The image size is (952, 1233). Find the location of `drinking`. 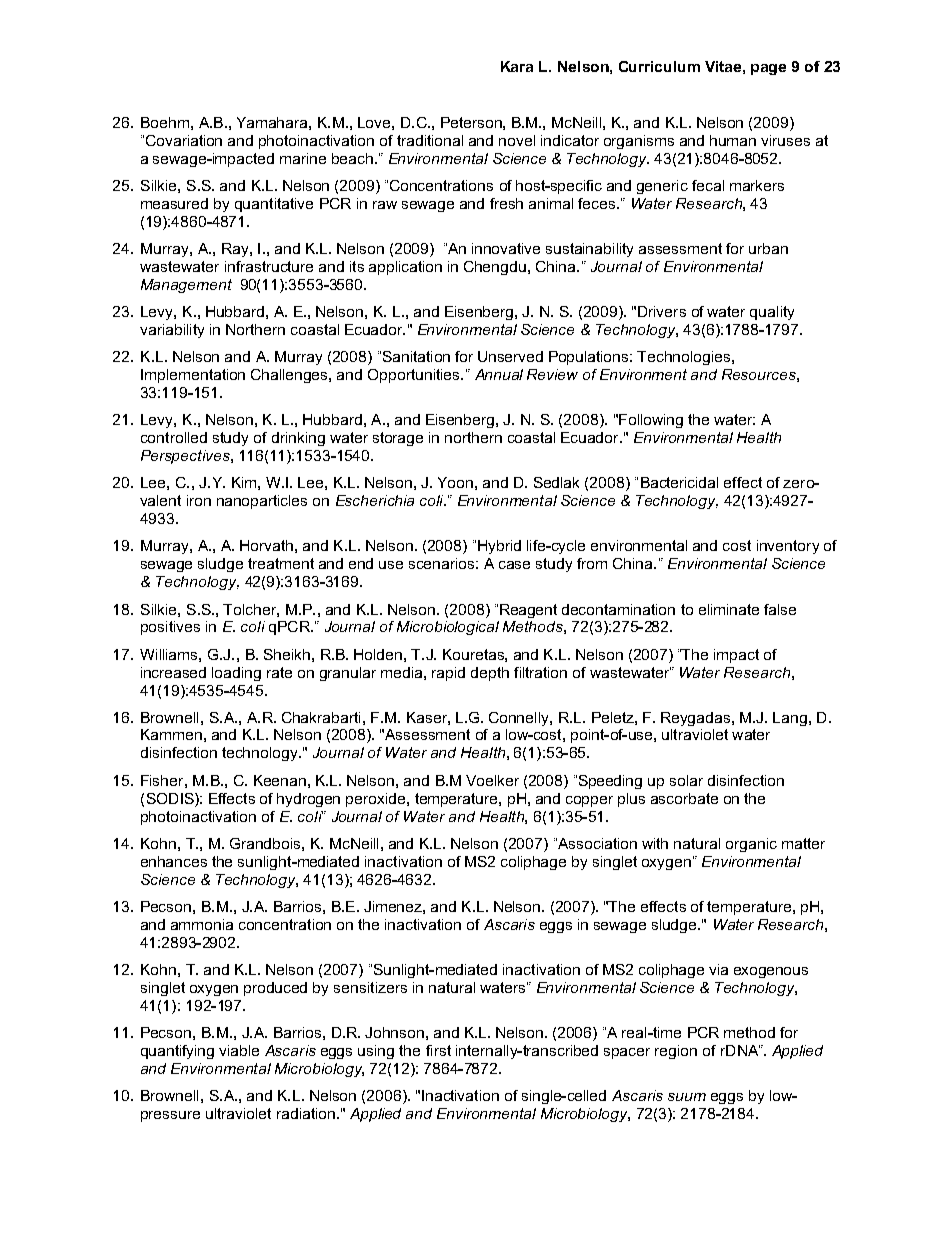

drinking is located at coordinates (298, 439).
